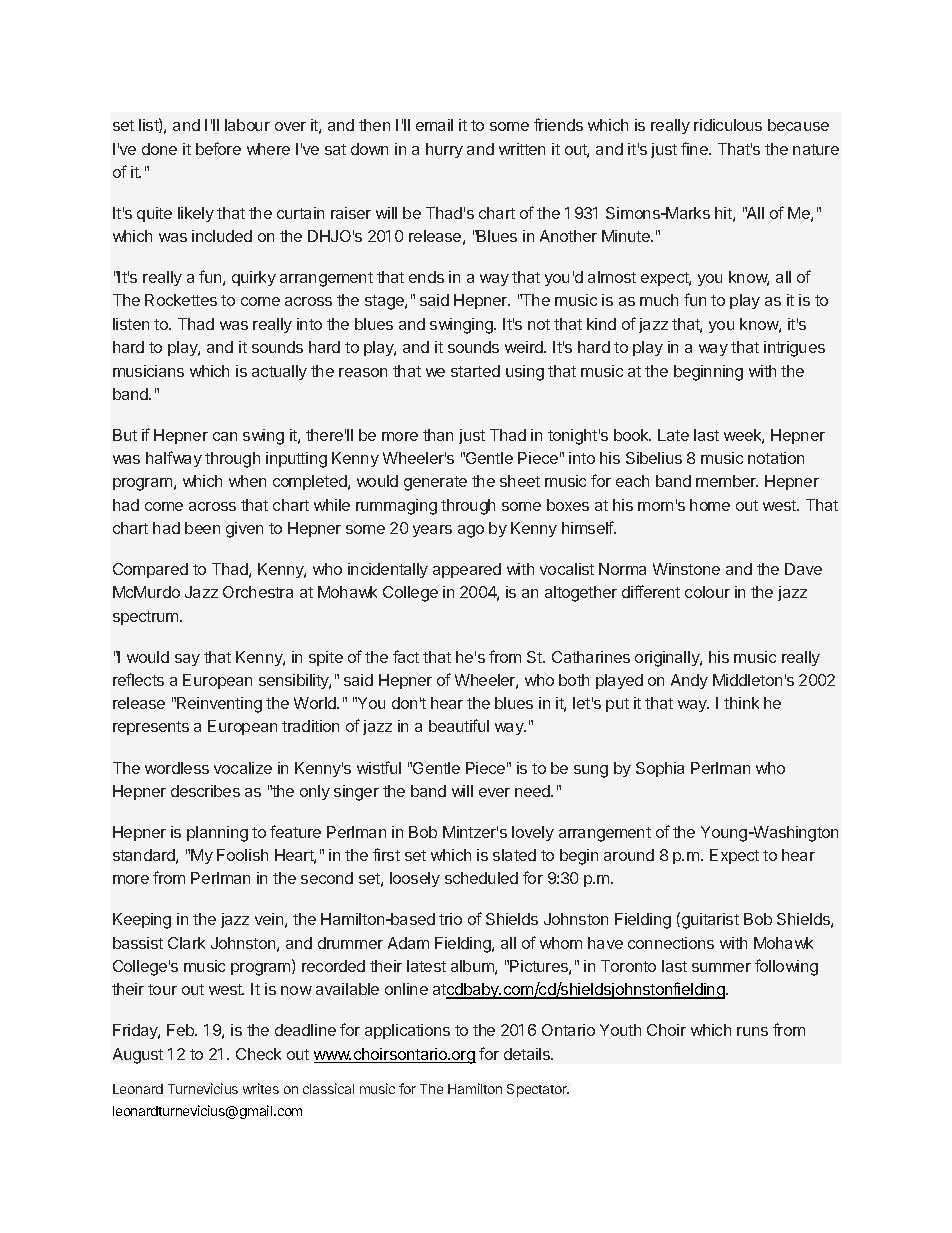  Describe the element at coordinates (660, 769) in the image. I see `Sophia` at that location.
